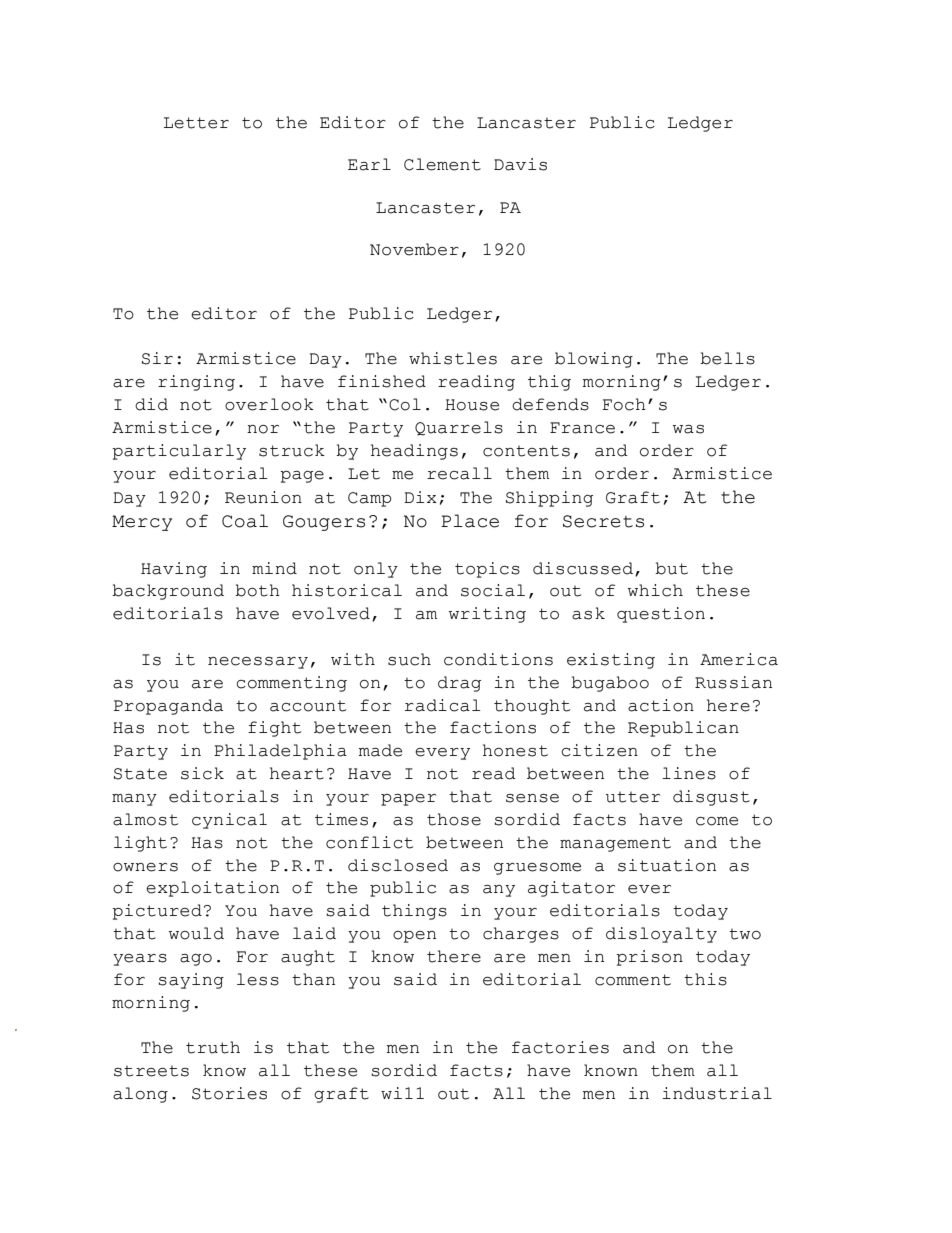 This screenshot has height=1233, width=952. What do you see at coordinates (487, 615) in the screenshot?
I see `writing` at bounding box center [487, 615].
